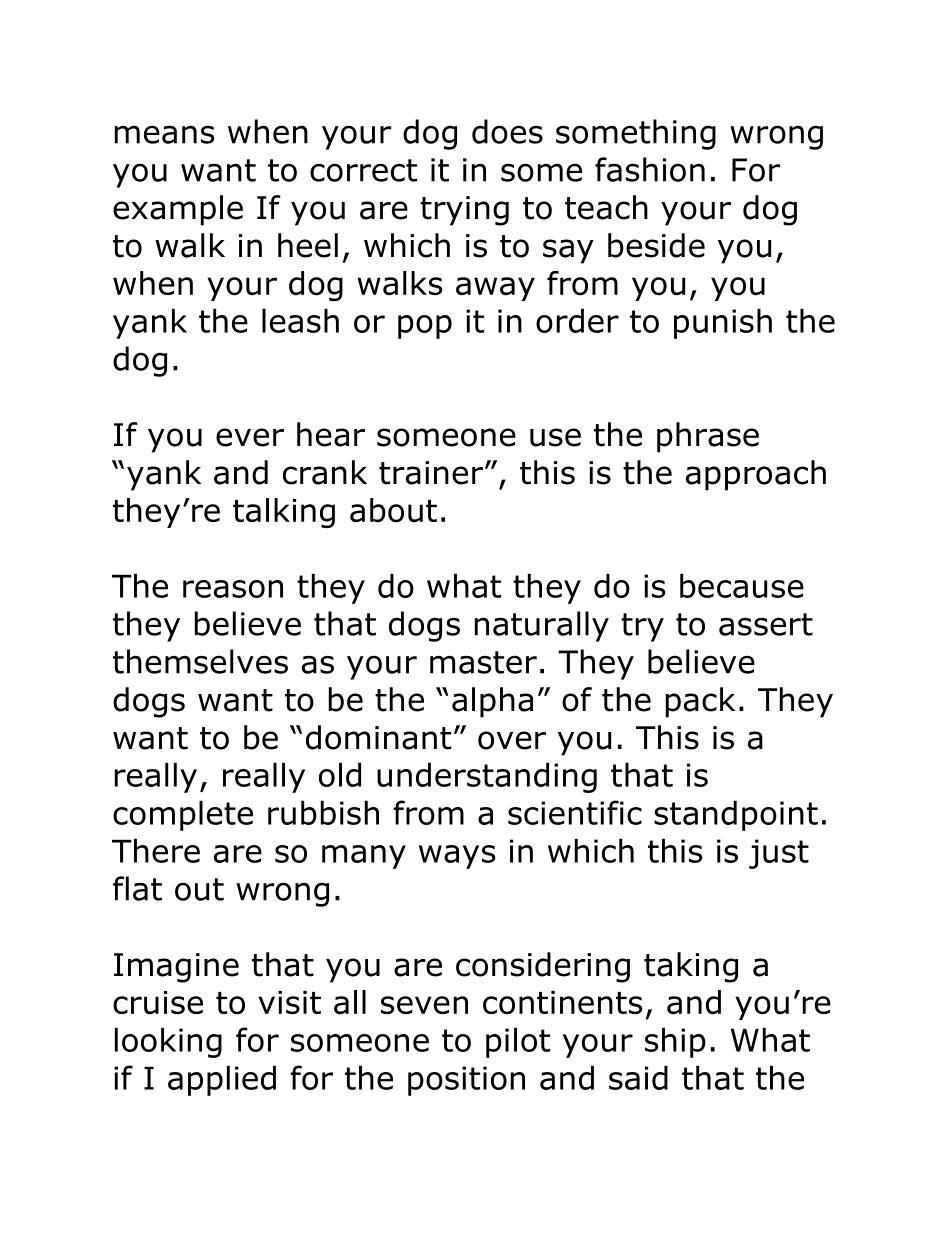  What do you see at coordinates (222, 1080) in the page?
I see `applied` at bounding box center [222, 1080].
